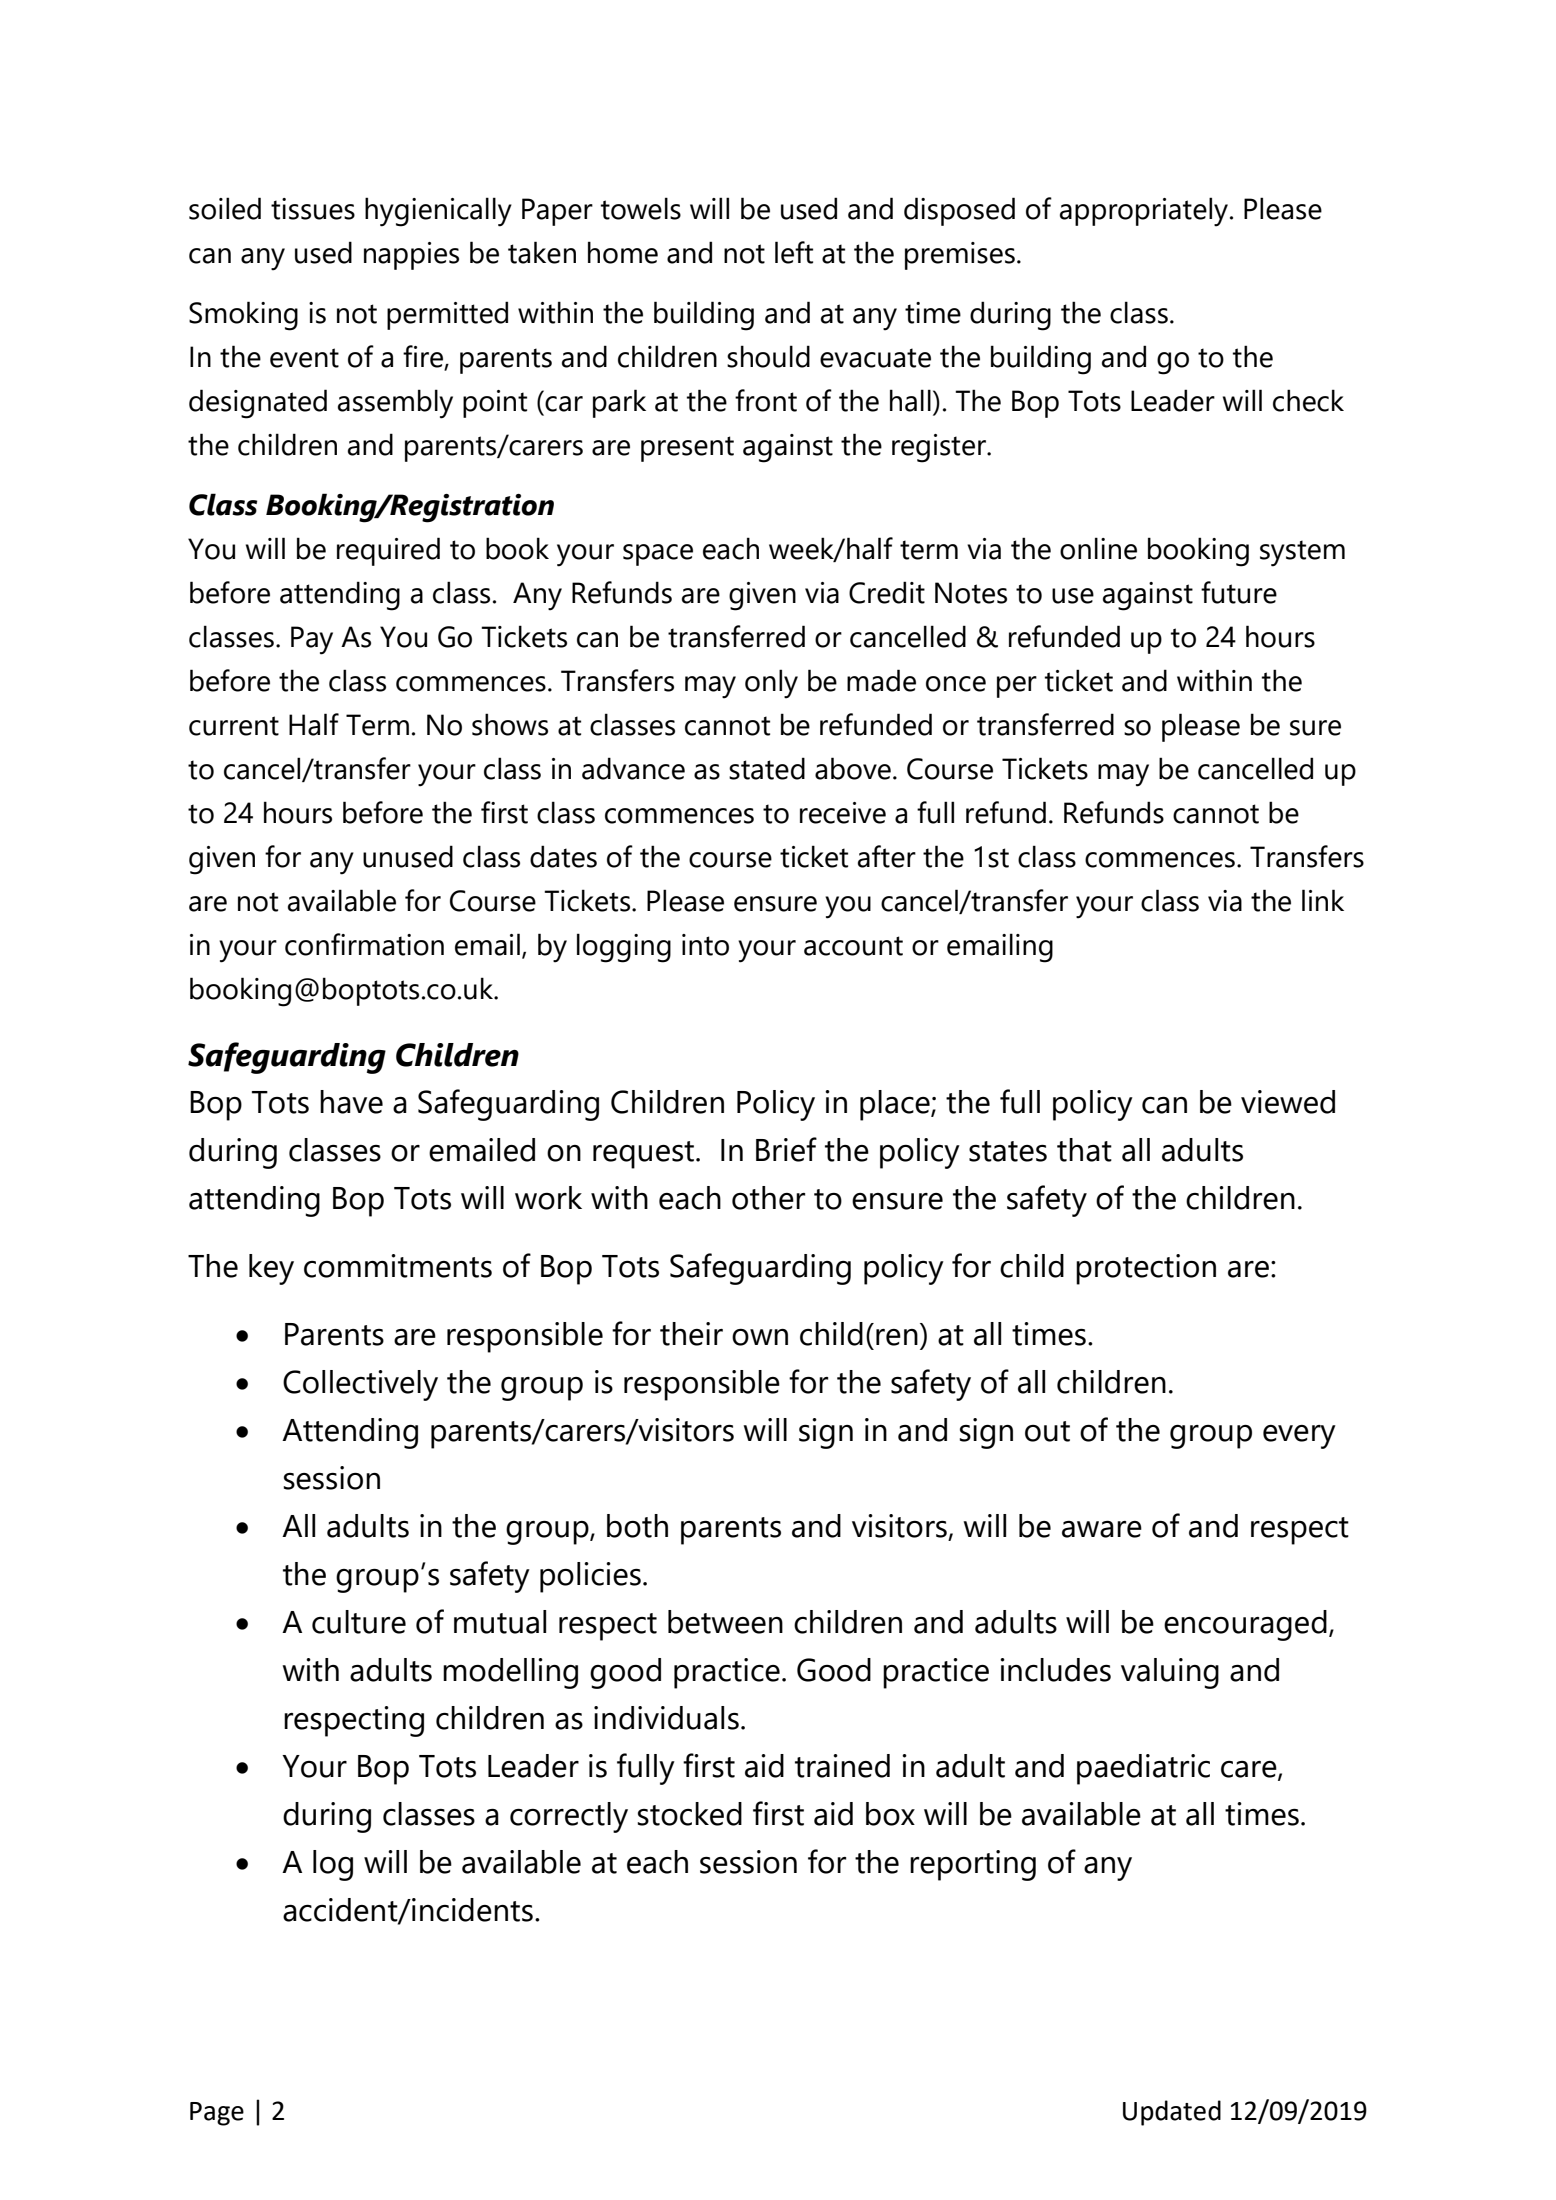 The width and height of the page is (1556, 2200). I want to click on stocked, so click(689, 1814).
